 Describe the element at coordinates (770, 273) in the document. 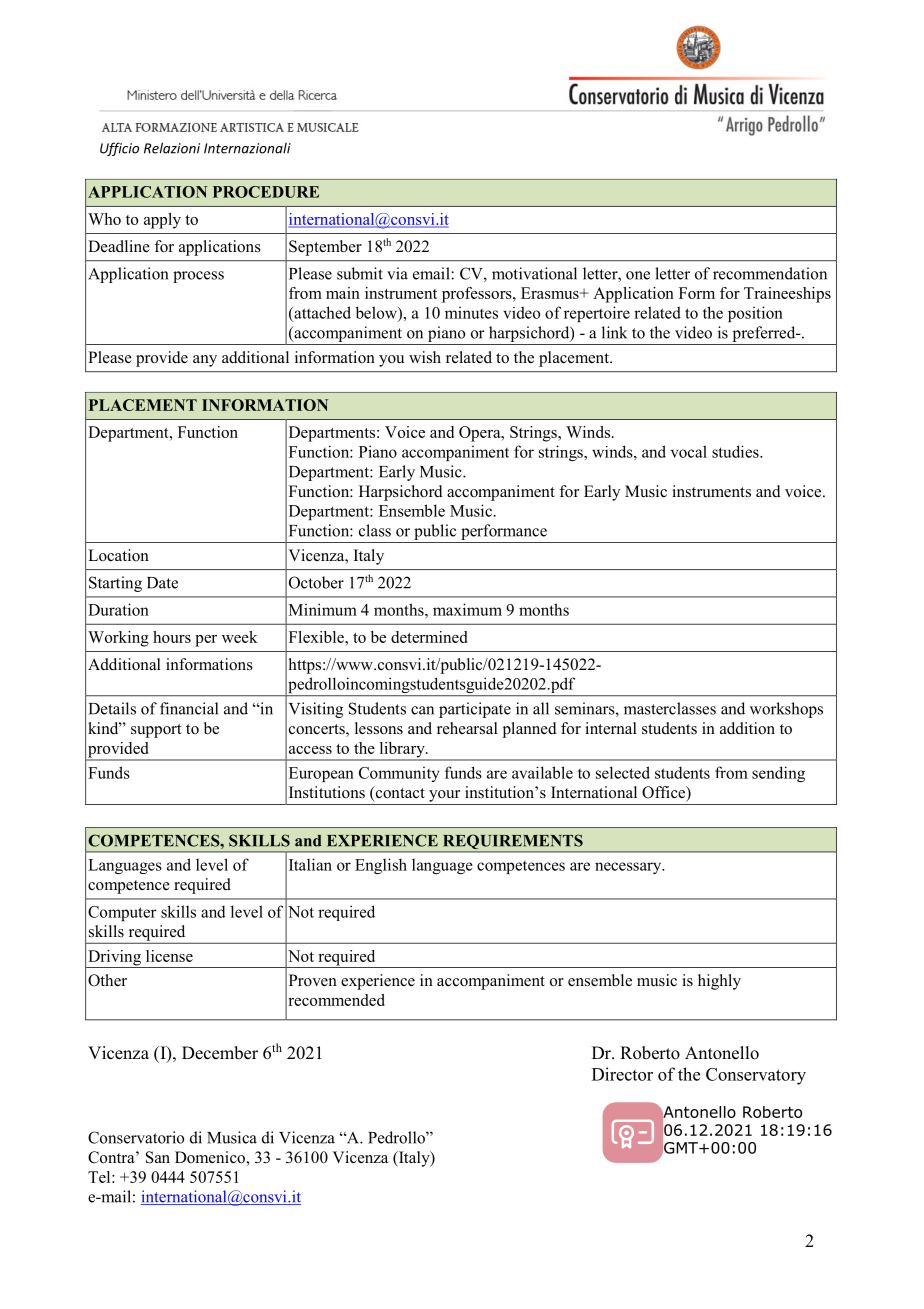

I see `recommendation` at that location.
